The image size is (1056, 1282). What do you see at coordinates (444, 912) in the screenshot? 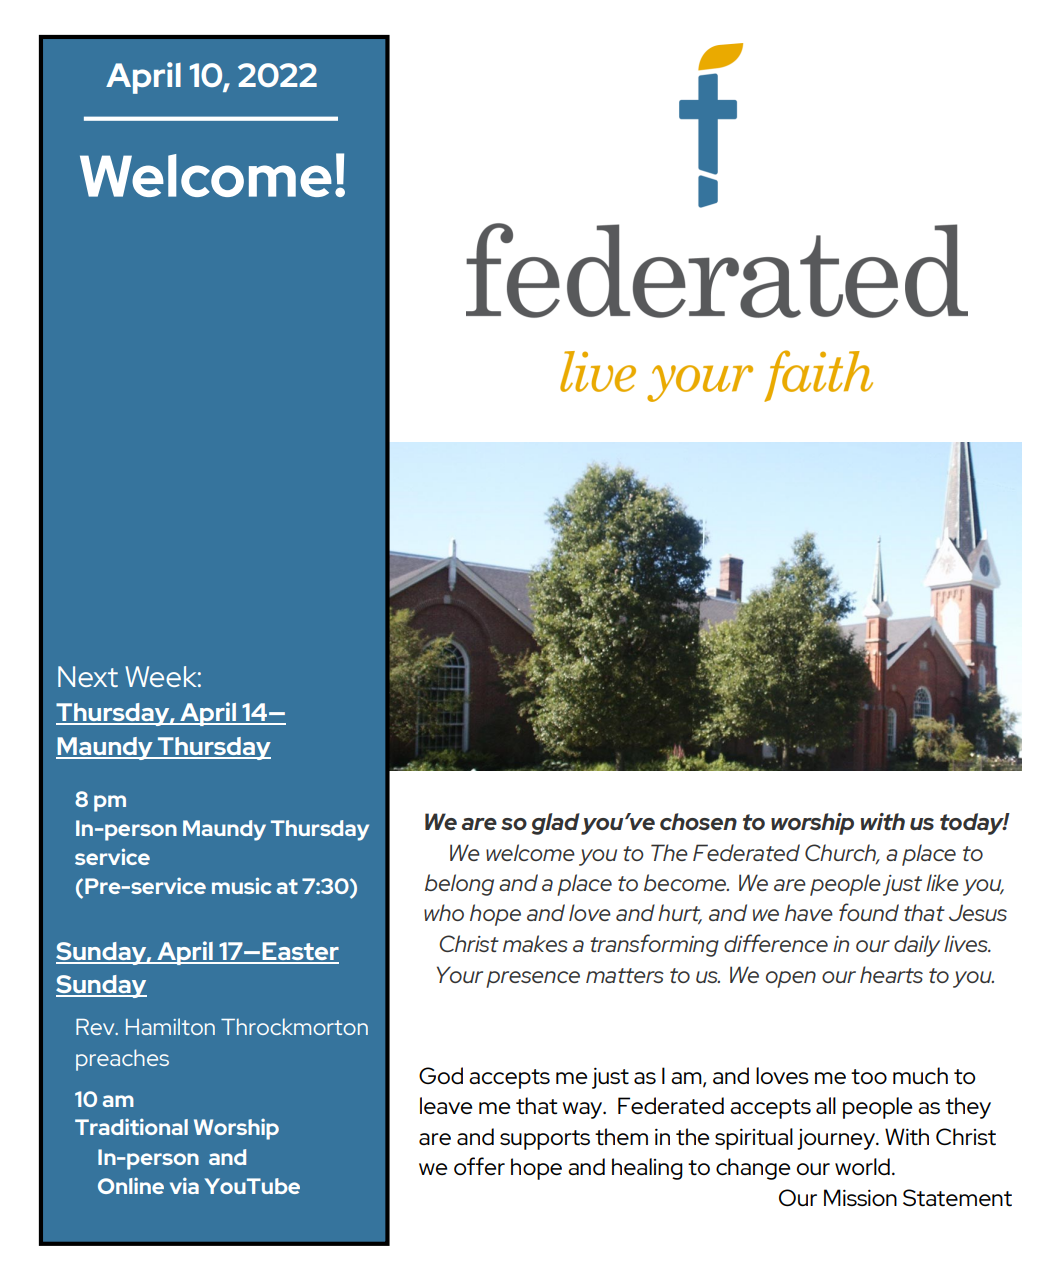
I see `who` at bounding box center [444, 912].
